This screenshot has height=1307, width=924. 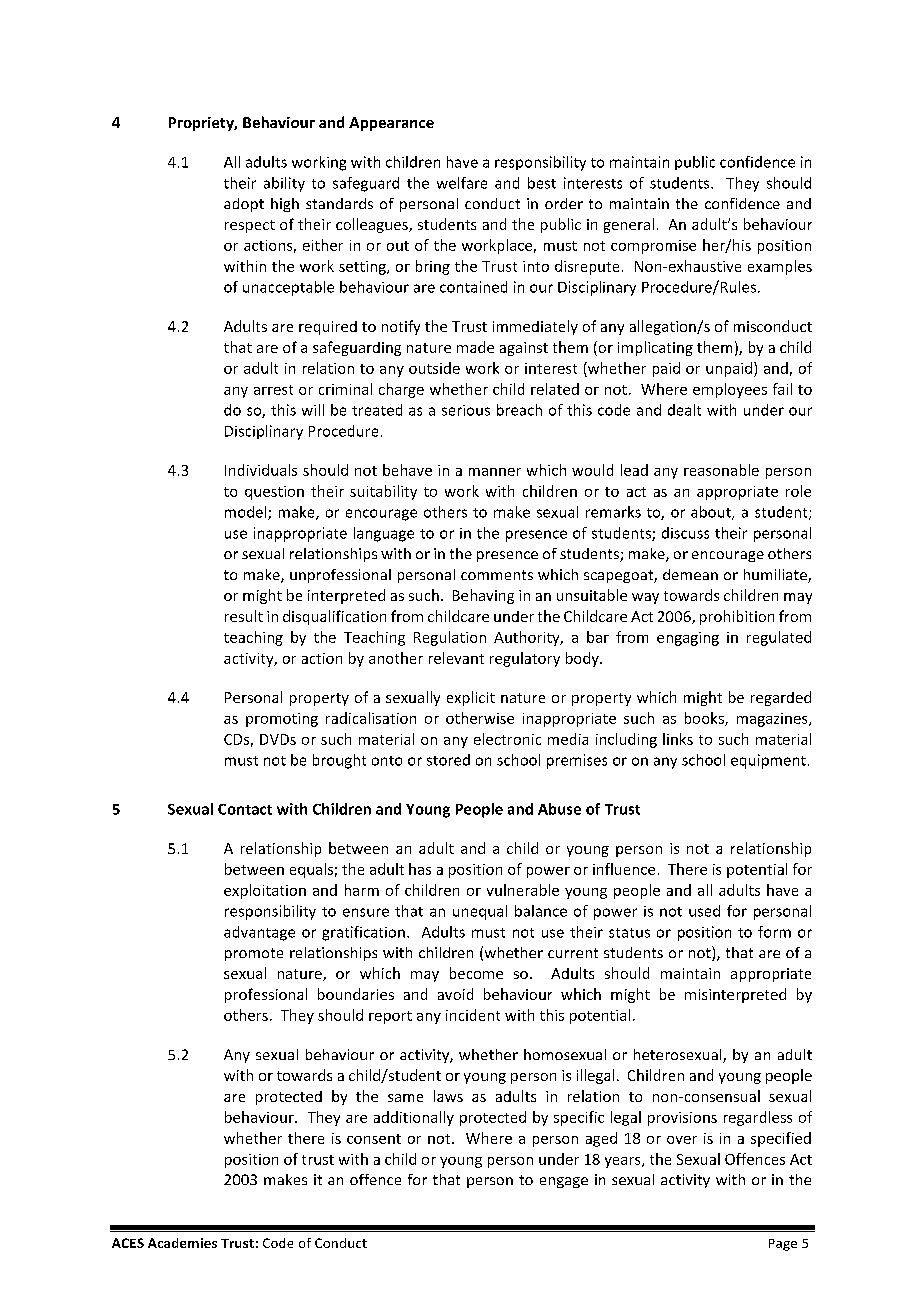 What do you see at coordinates (244, 205) in the screenshot?
I see `adopt` at bounding box center [244, 205].
